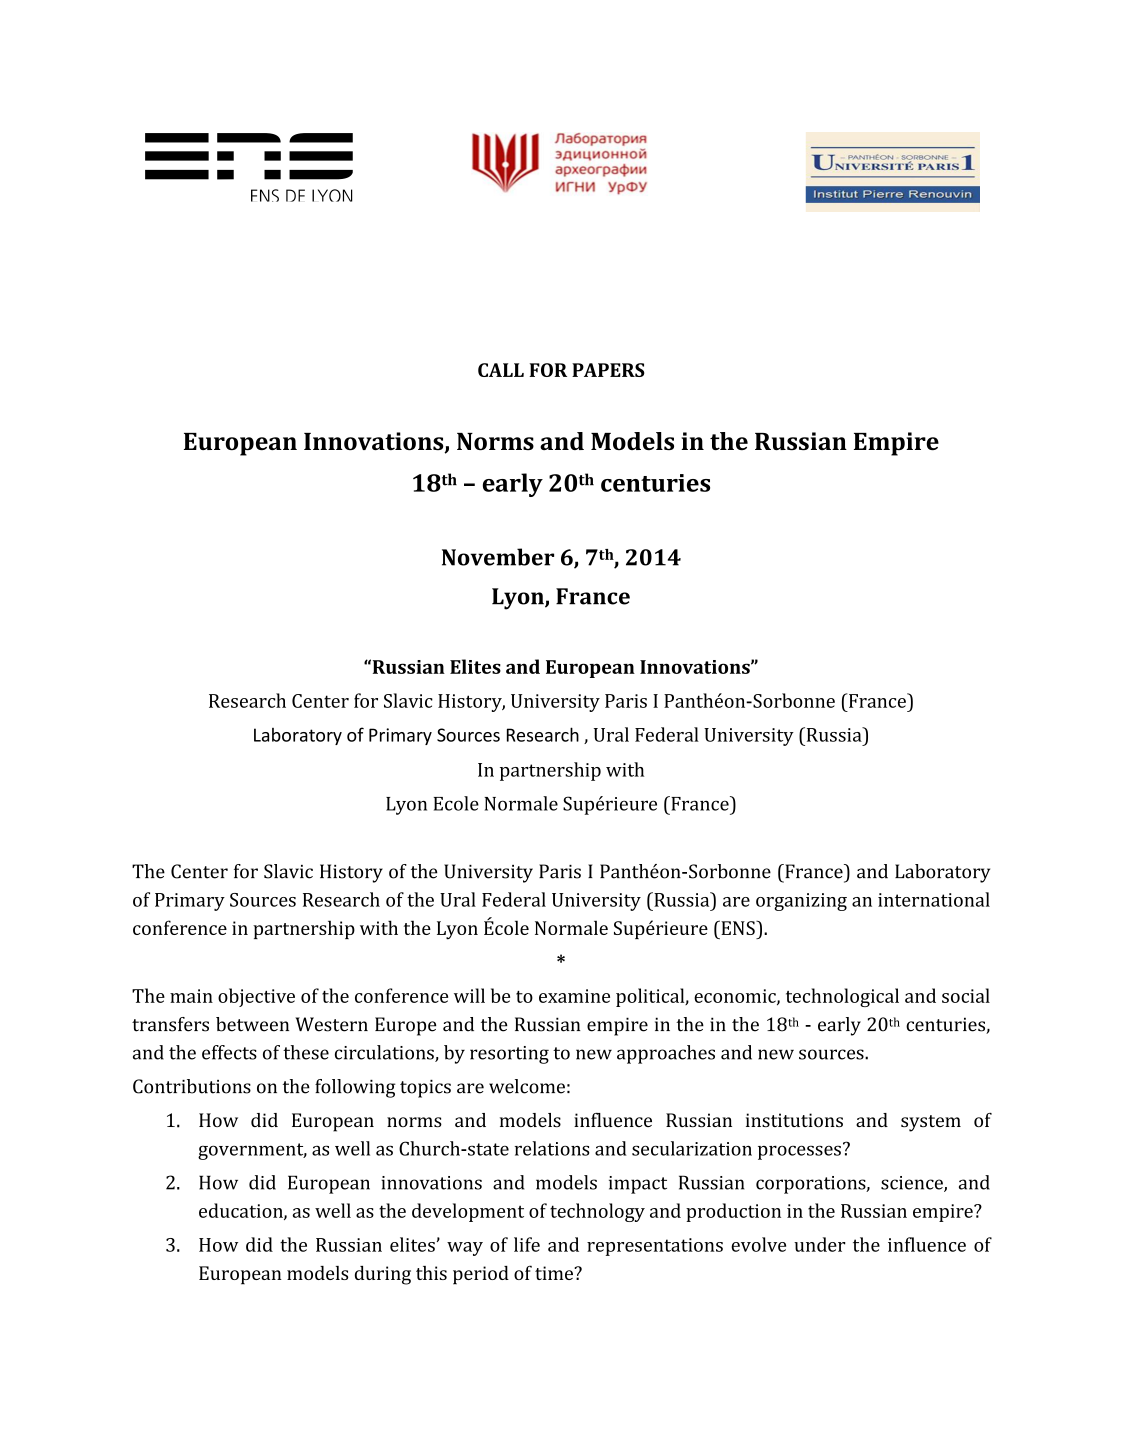 Image resolution: width=1122 pixels, height=1452 pixels. I want to click on organizing, so click(801, 902).
